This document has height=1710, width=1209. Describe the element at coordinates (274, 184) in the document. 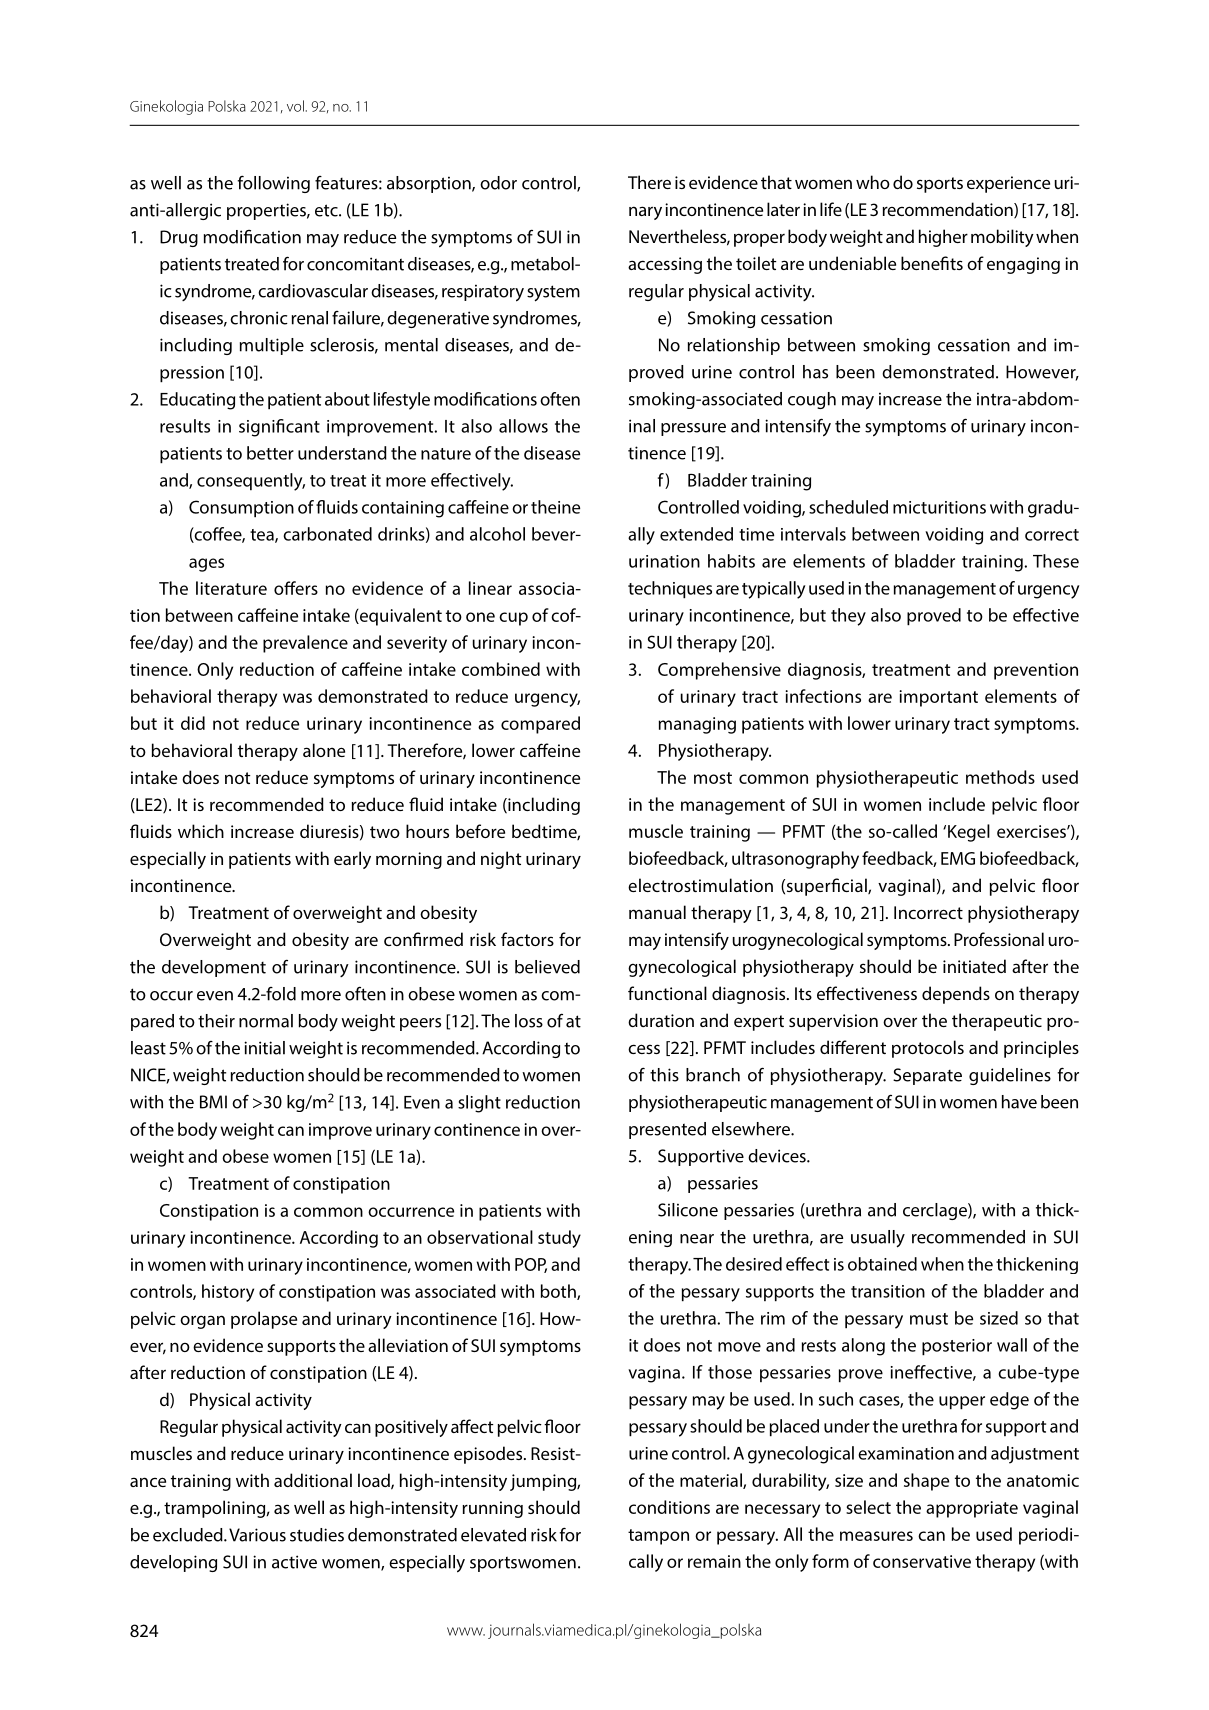

I see `following` at that location.
